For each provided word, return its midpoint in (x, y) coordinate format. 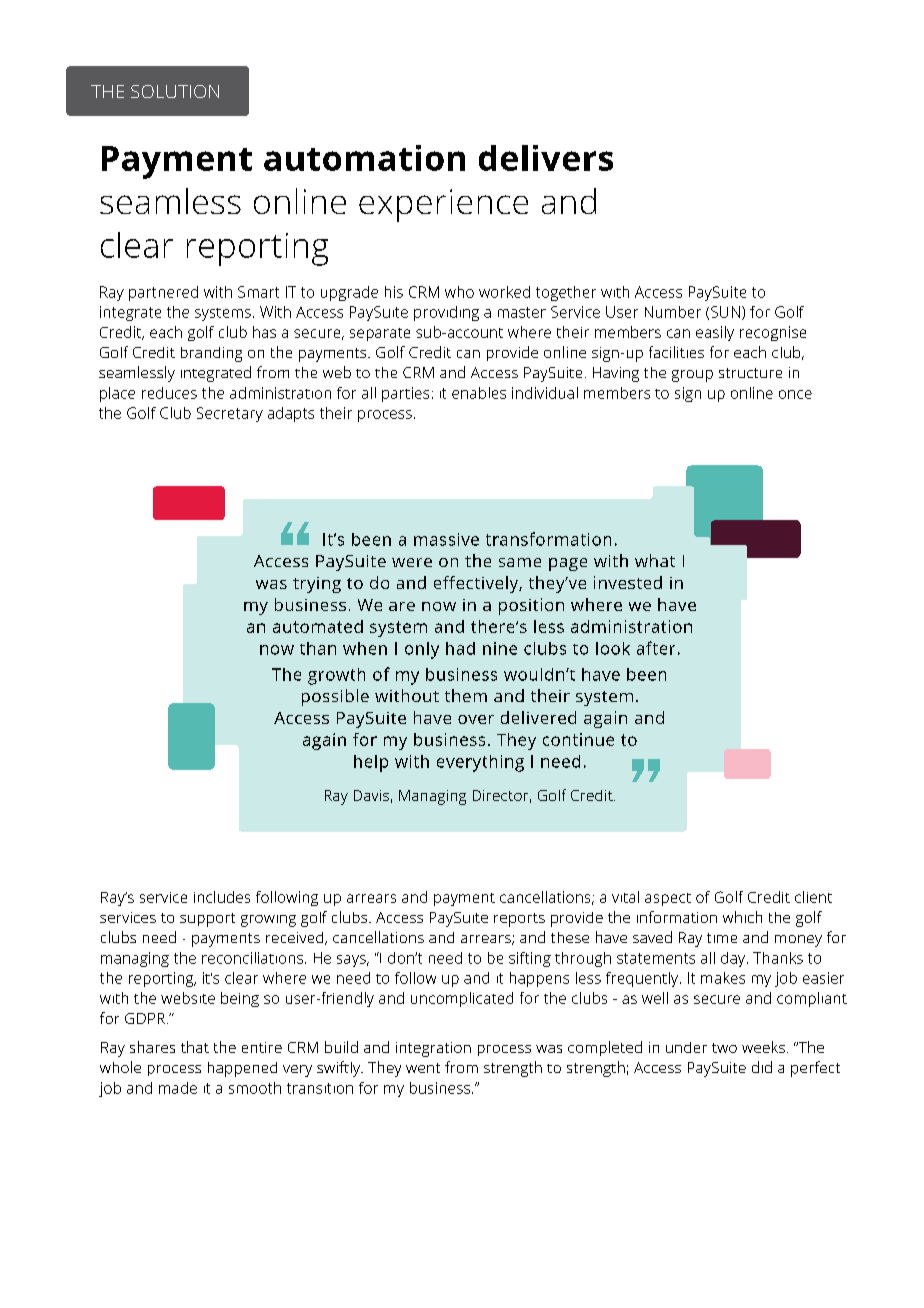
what (655, 560)
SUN (725, 312)
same (520, 562)
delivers (546, 158)
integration (433, 1049)
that (195, 1047)
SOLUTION (175, 91)
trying (317, 585)
